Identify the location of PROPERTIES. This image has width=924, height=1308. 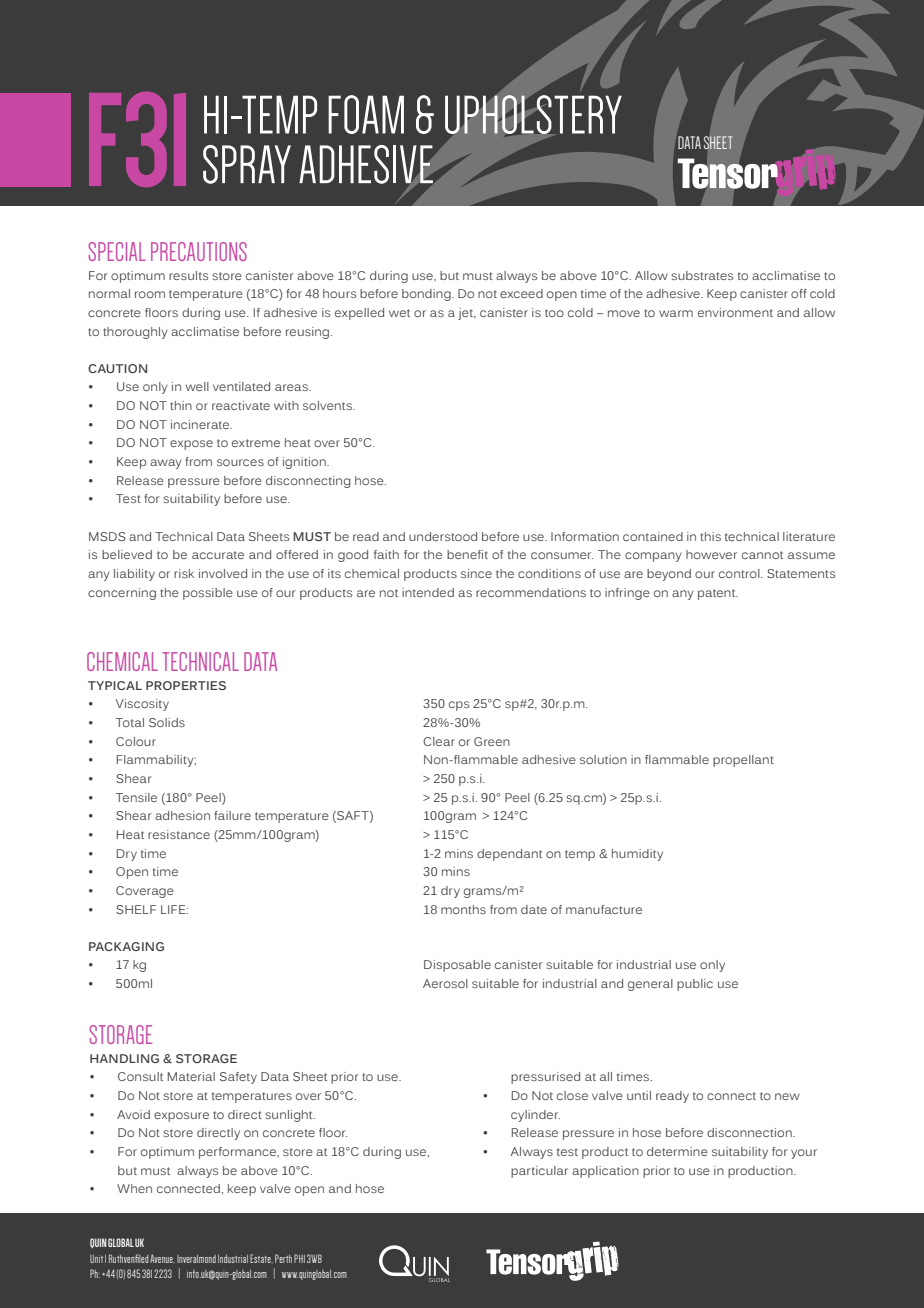
(186, 685).
